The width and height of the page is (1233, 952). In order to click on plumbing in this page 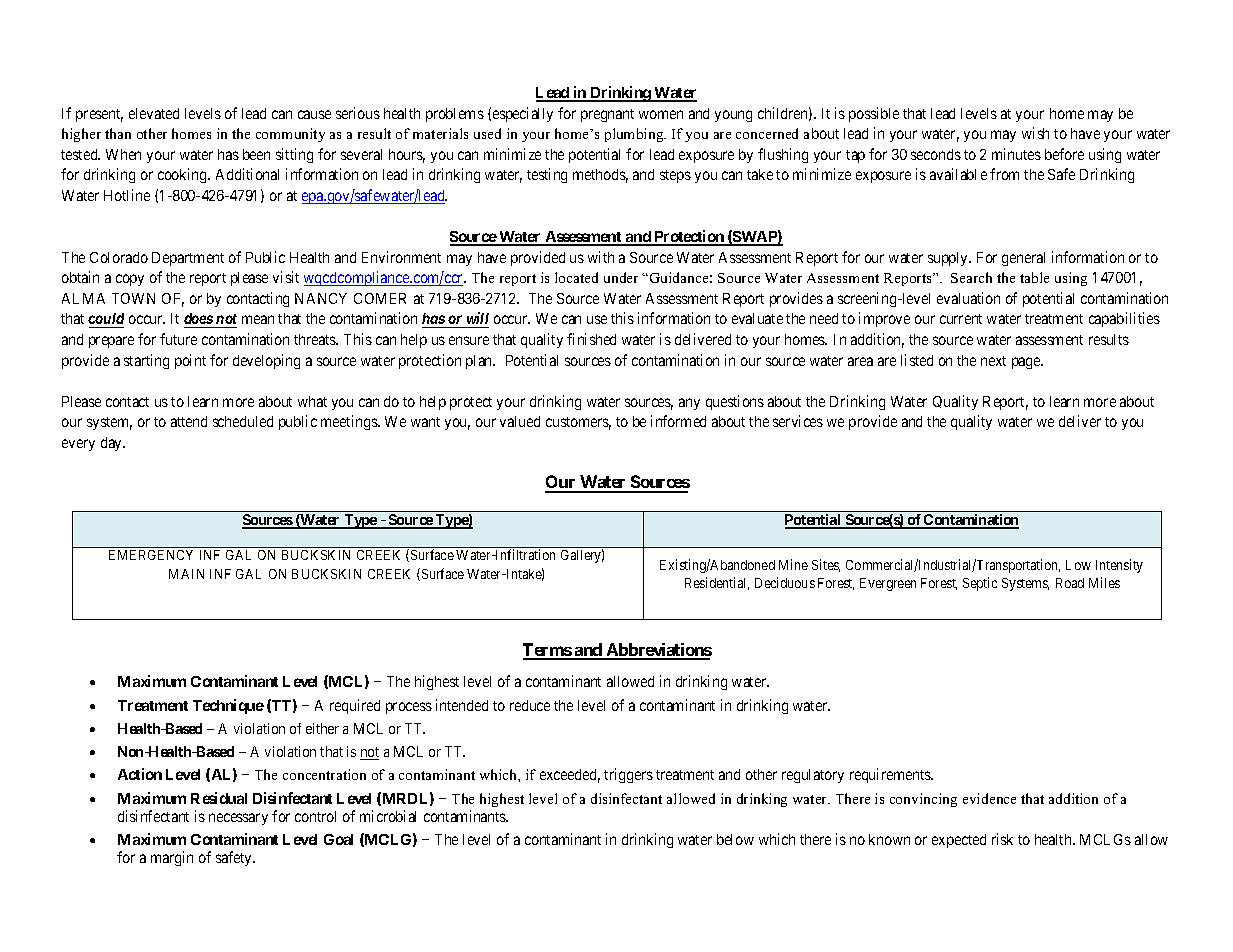, I will do `click(635, 135)`.
